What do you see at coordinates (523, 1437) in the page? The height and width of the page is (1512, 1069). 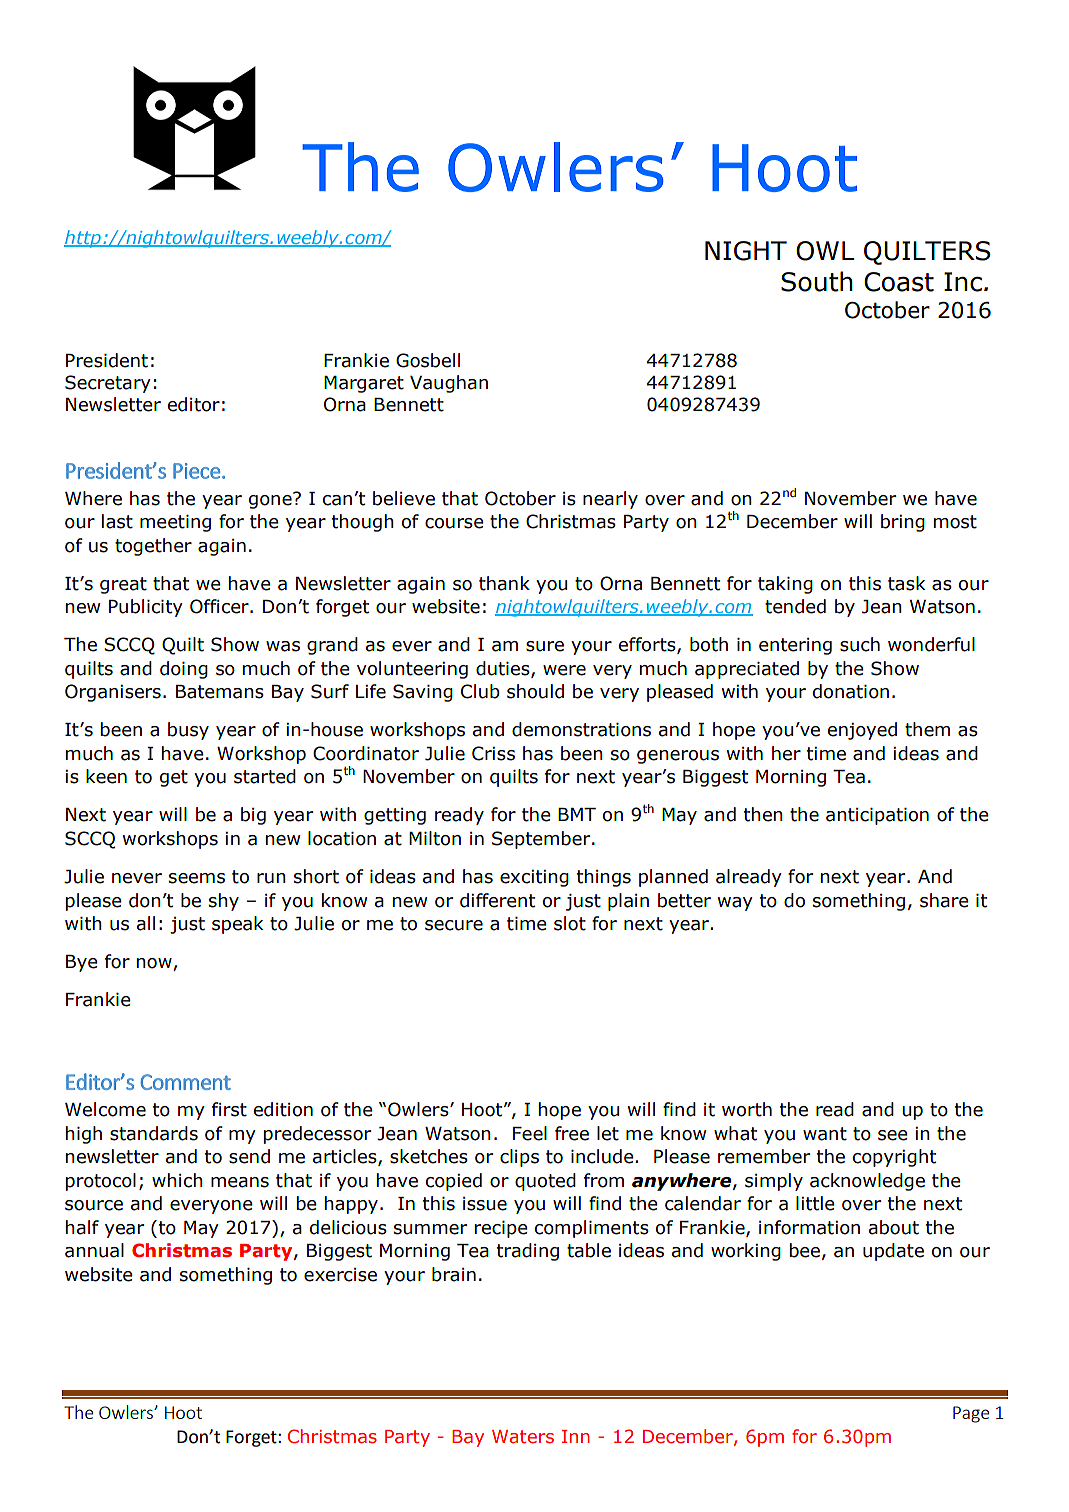 I see `Waters` at bounding box center [523, 1437].
